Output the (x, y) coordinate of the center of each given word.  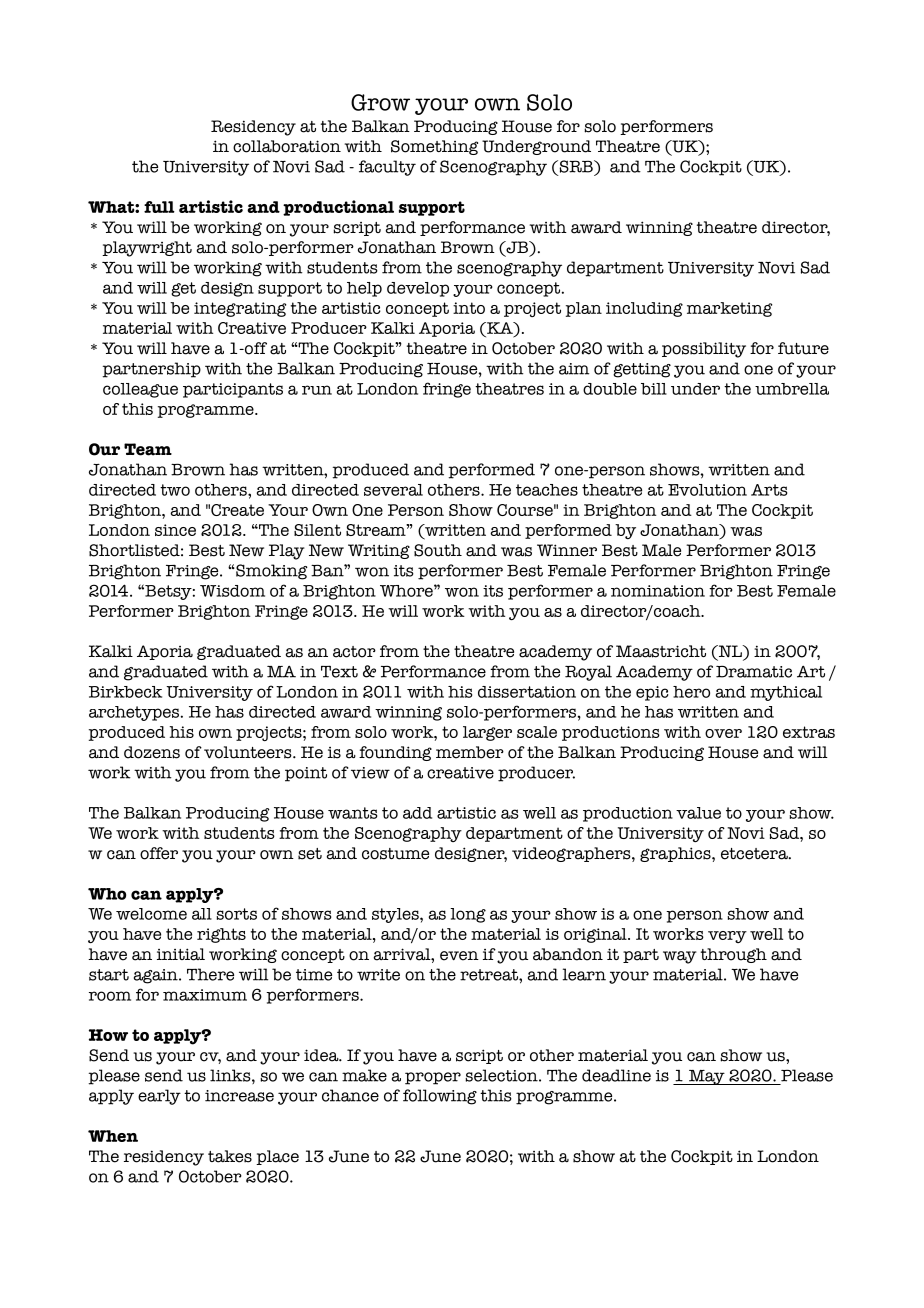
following (440, 1097)
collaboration (287, 146)
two (175, 490)
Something (434, 147)
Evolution (707, 490)
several (393, 490)
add (417, 813)
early (159, 1097)
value (698, 813)
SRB (576, 166)
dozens (152, 752)
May (707, 1077)
